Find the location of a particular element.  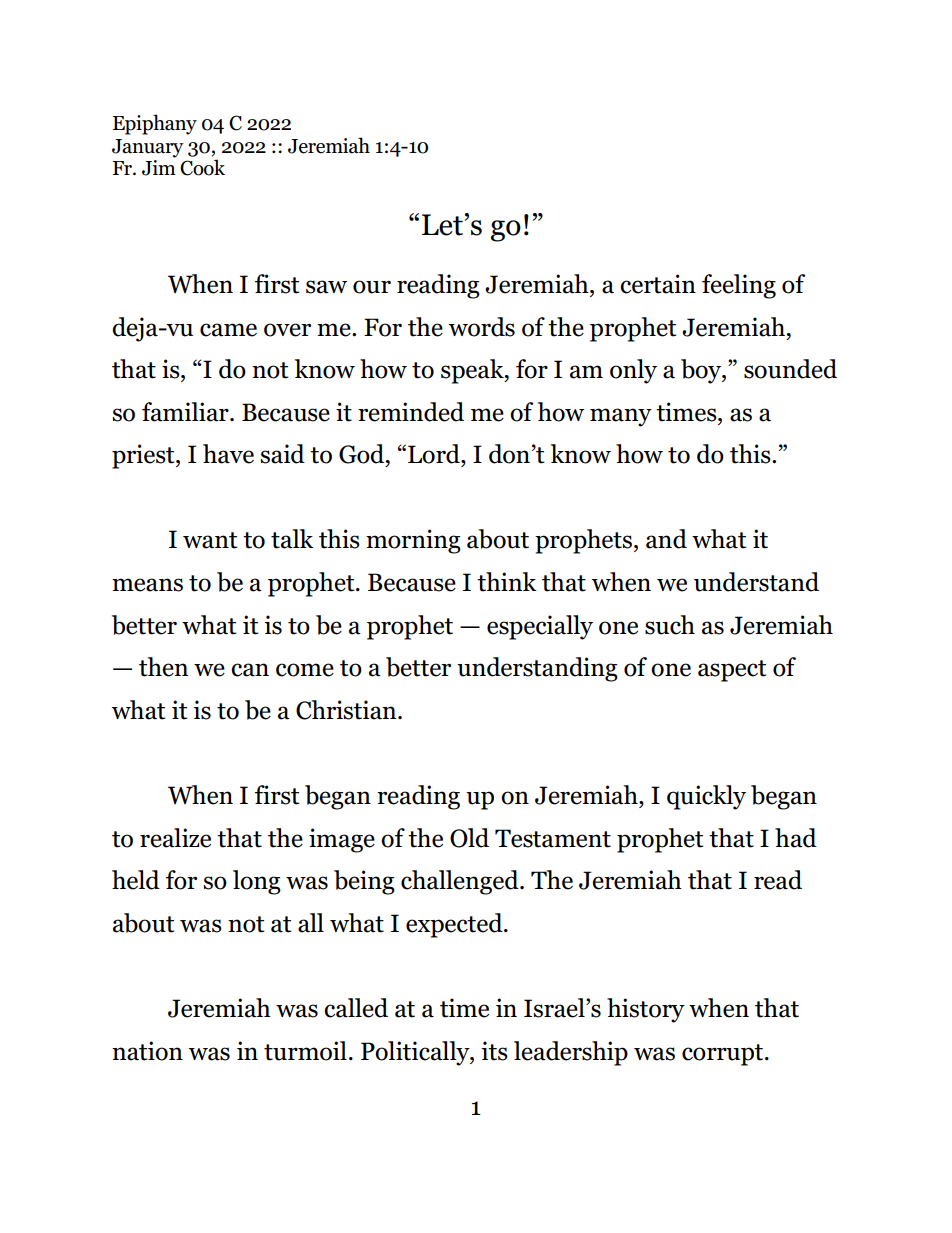

nation is located at coordinates (147, 1051).
